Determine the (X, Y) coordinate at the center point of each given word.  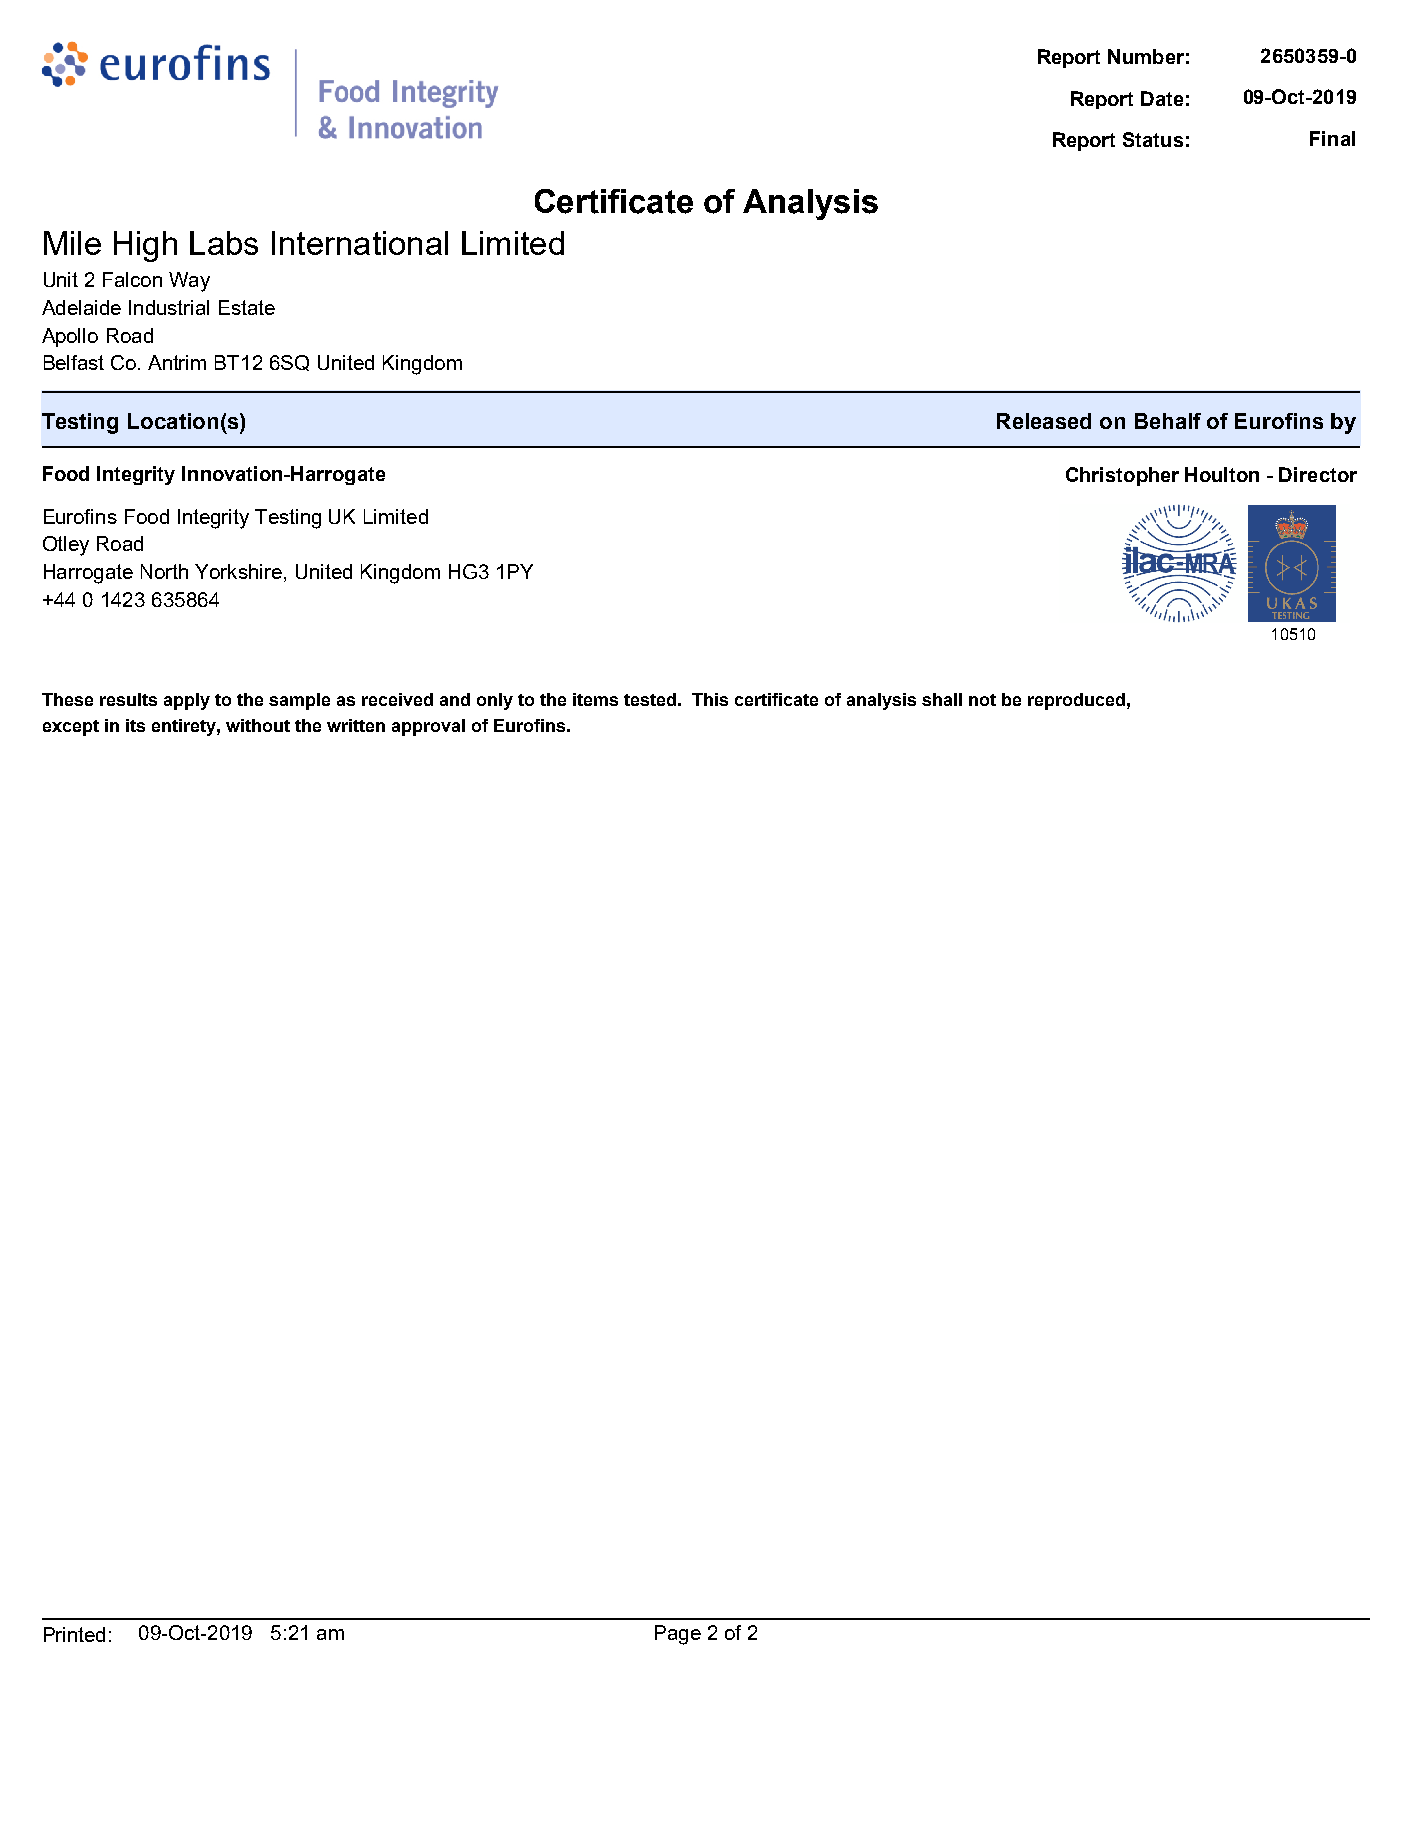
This (710, 699)
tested (650, 699)
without (258, 725)
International (360, 243)
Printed (74, 1634)
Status (1153, 139)
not (982, 700)
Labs (224, 243)
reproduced (1076, 701)
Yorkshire (238, 571)
